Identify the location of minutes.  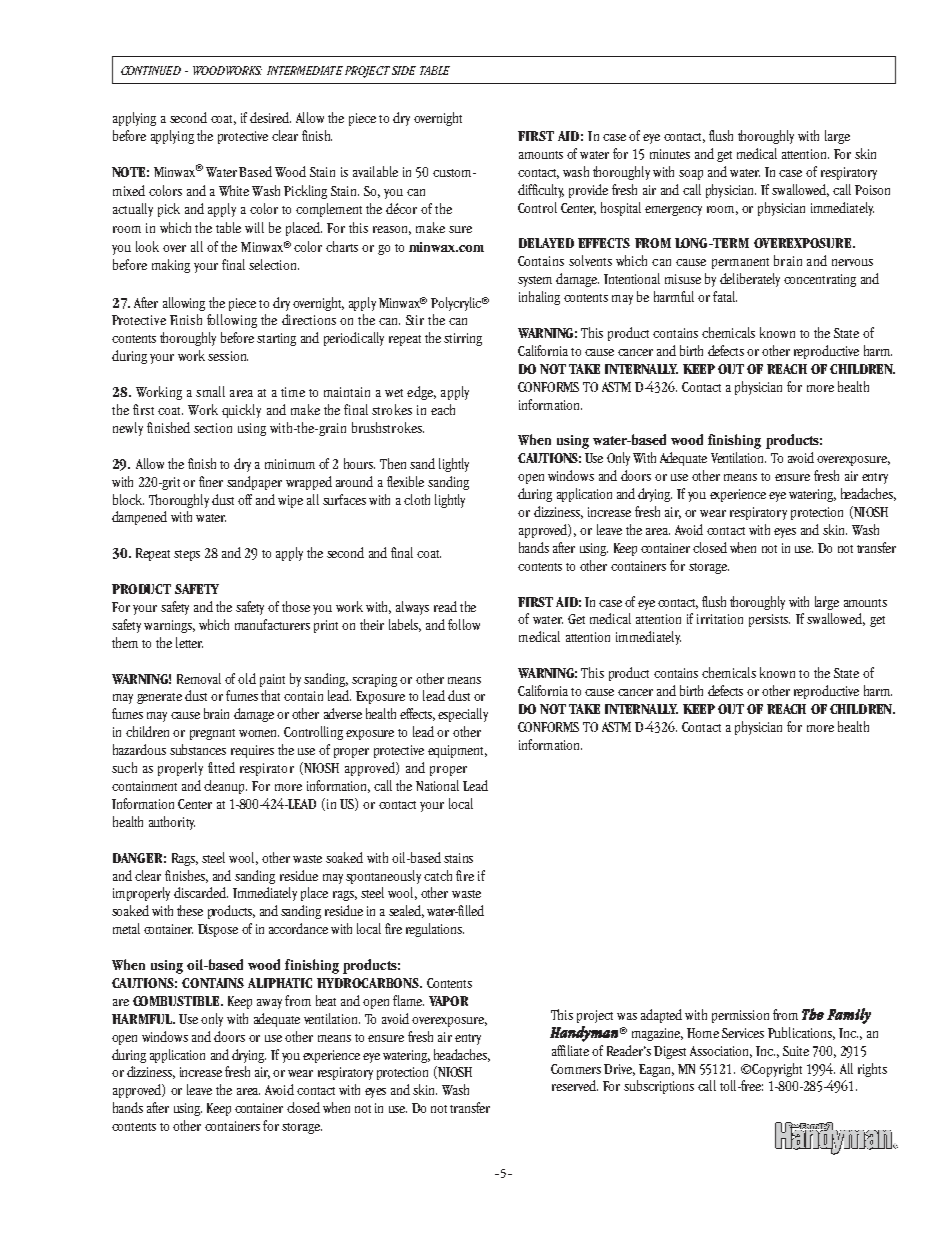
(670, 154).
